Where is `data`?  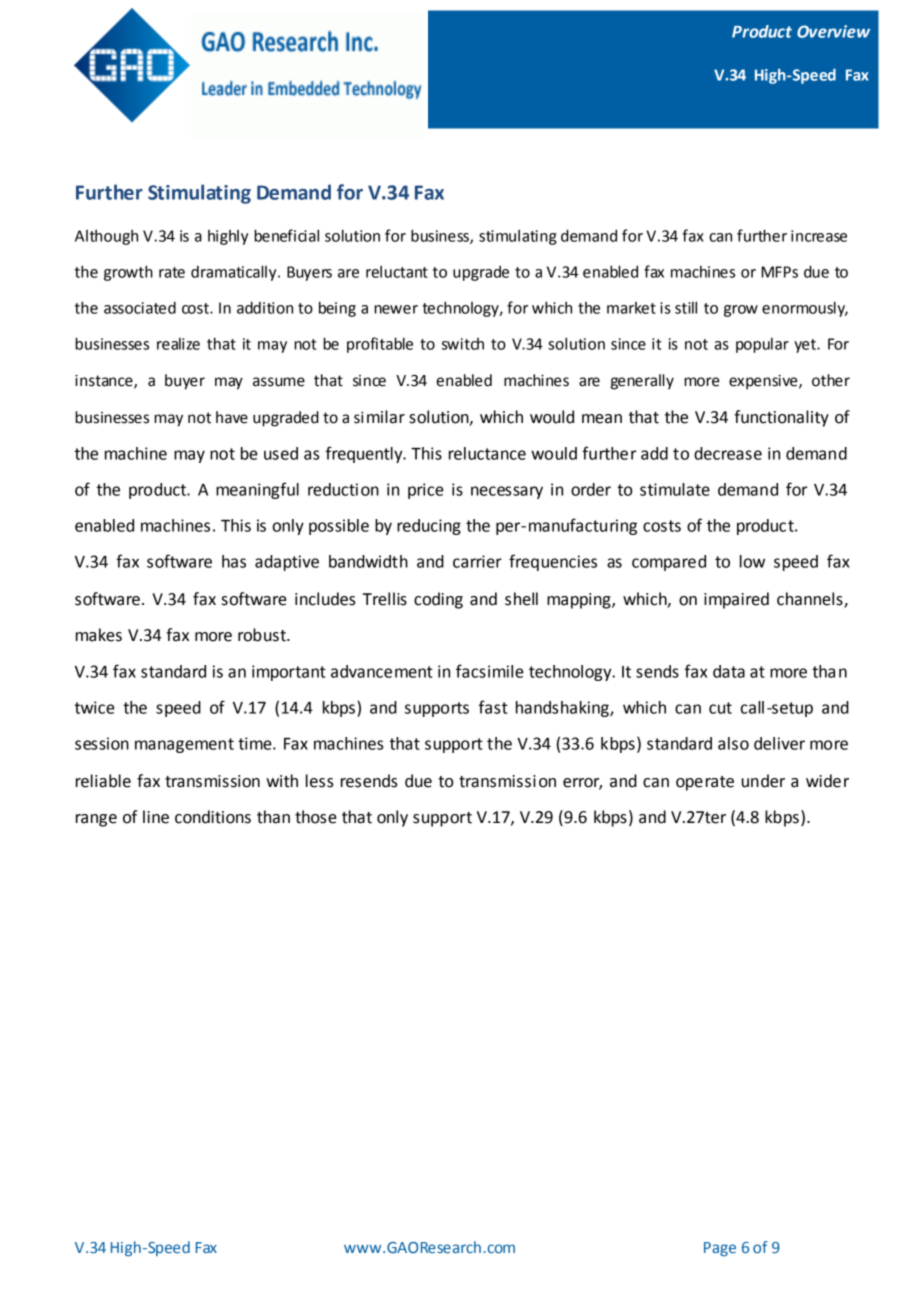 data is located at coordinates (729, 671).
